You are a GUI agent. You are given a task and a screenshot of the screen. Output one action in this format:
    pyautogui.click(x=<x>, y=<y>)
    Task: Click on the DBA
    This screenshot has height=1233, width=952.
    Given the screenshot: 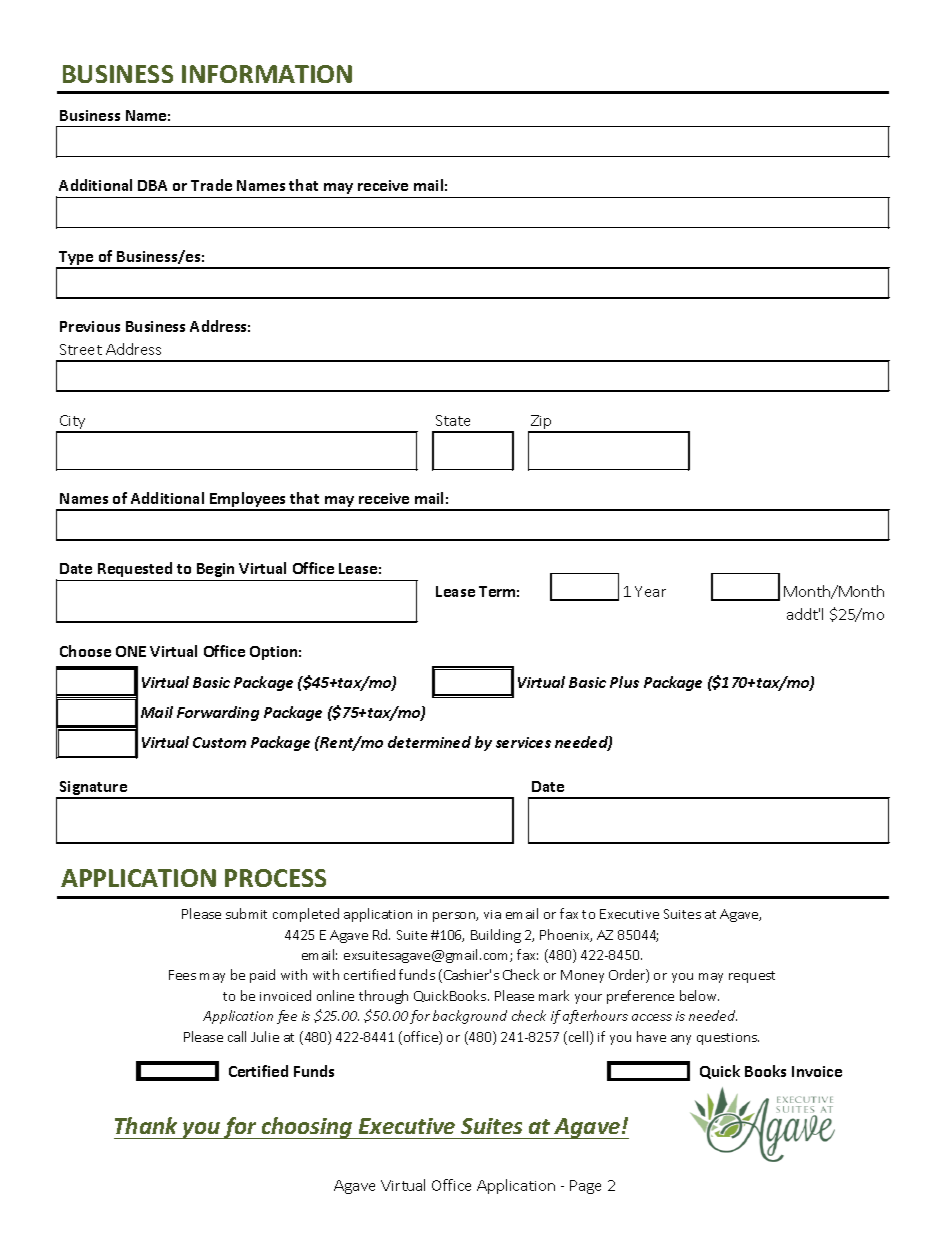 What is the action you would take?
    pyautogui.click(x=152, y=185)
